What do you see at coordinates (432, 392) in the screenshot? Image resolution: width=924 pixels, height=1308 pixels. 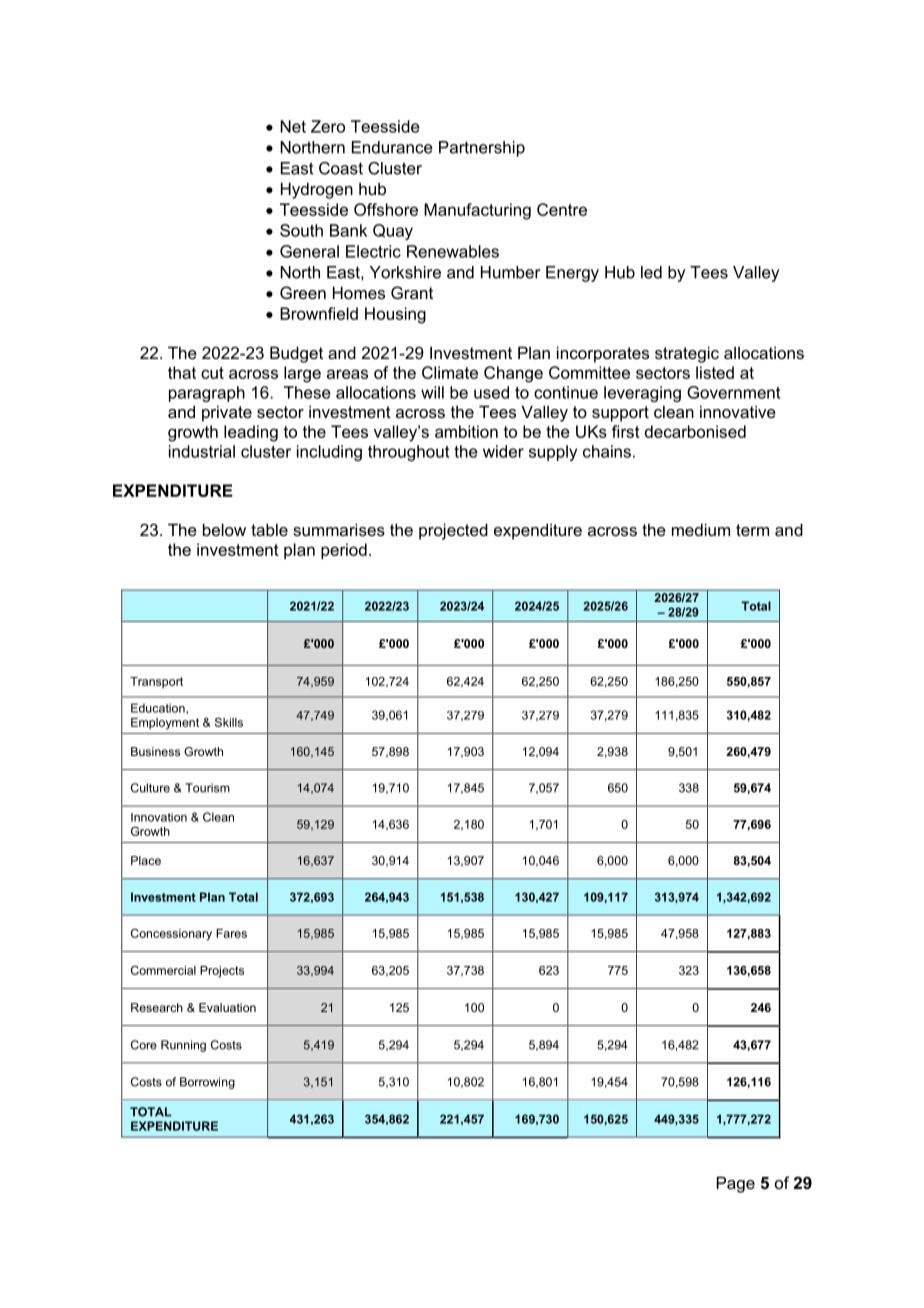 I see `will` at bounding box center [432, 392].
